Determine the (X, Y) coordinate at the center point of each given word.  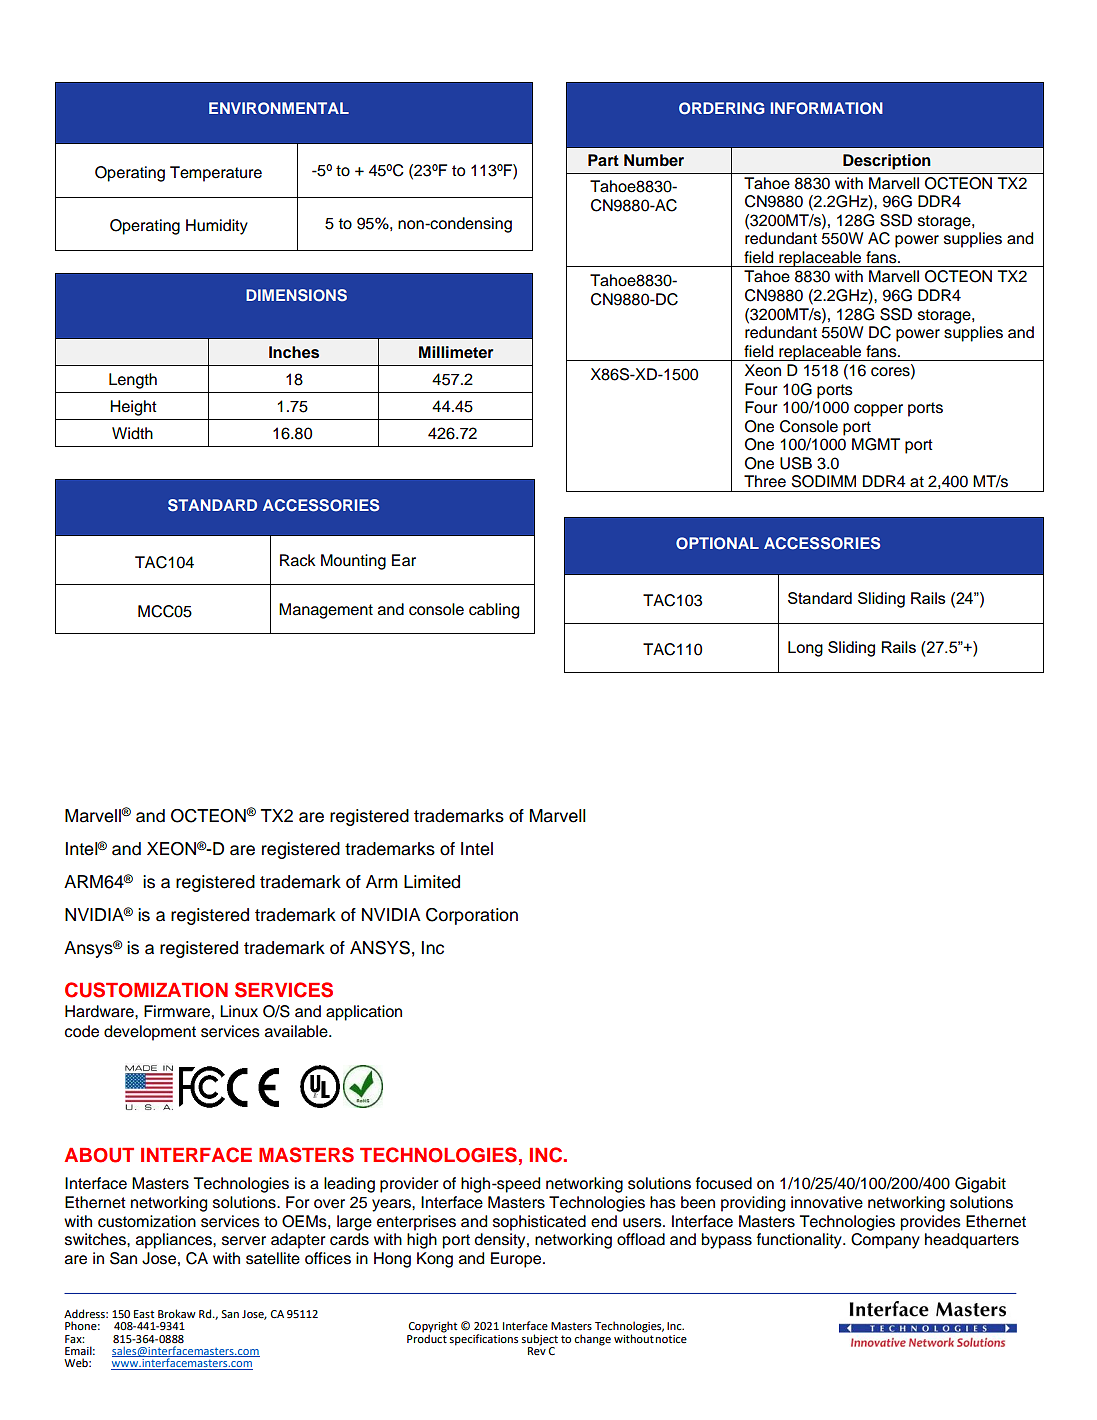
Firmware (177, 1011)
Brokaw (177, 1313)
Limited (432, 882)
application (364, 1013)
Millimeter (456, 352)
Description (887, 162)
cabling (494, 611)
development (150, 1033)
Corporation (472, 916)
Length (133, 381)
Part (603, 160)
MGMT (876, 444)
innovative (827, 1202)
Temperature (216, 174)
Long (805, 649)
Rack (298, 560)
